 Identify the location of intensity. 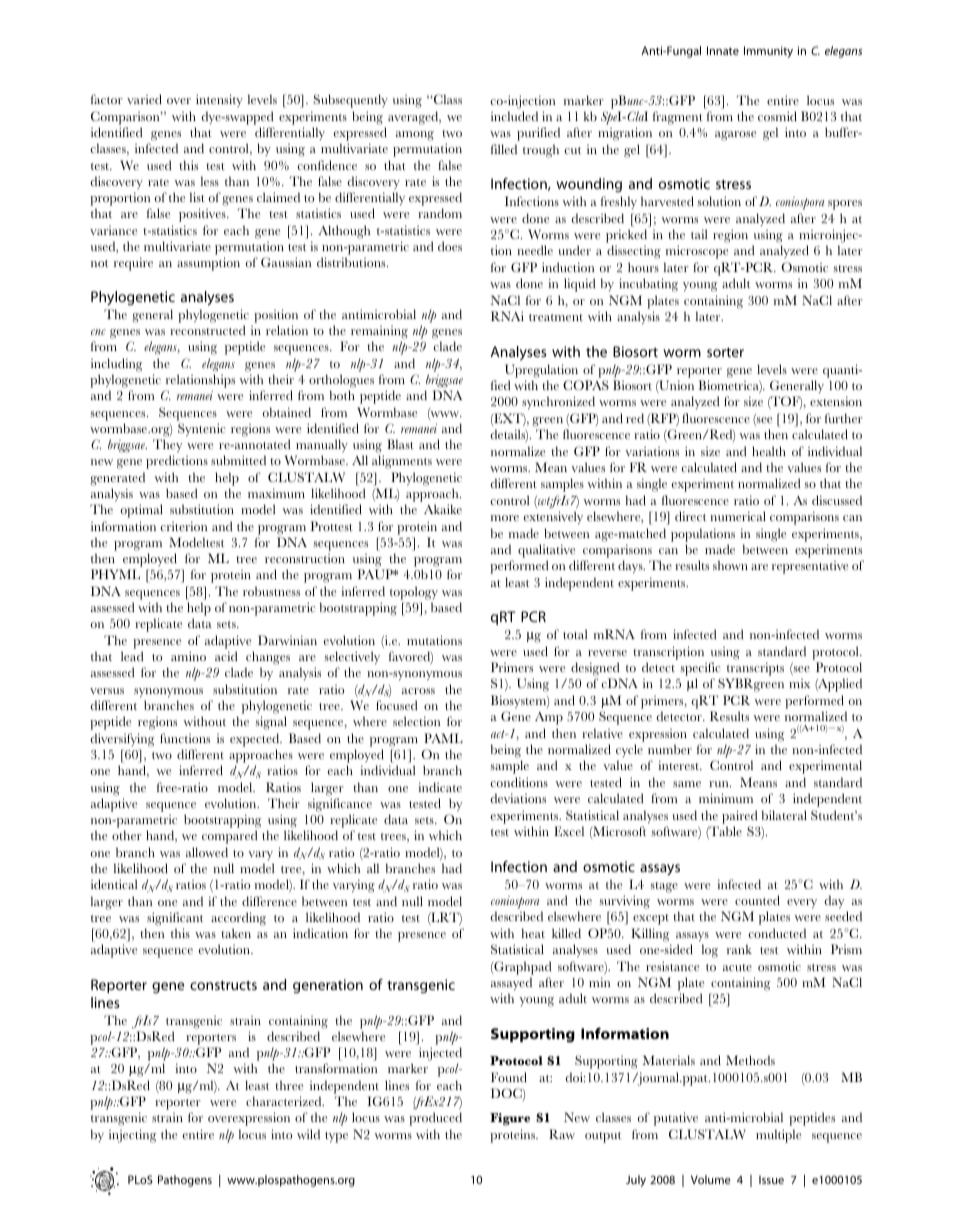
(219, 100).
